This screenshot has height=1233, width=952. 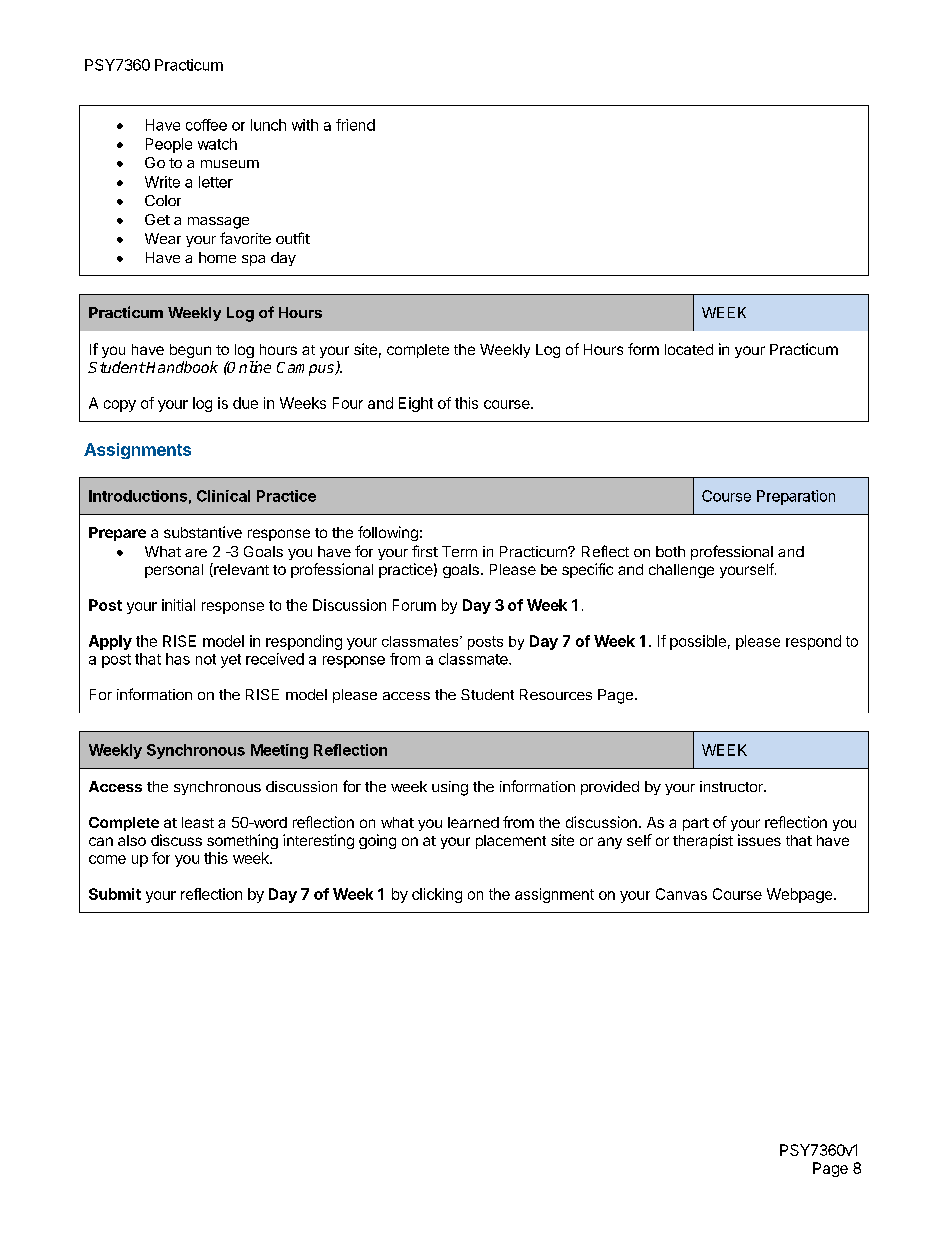 I want to click on Term, so click(x=459, y=551).
